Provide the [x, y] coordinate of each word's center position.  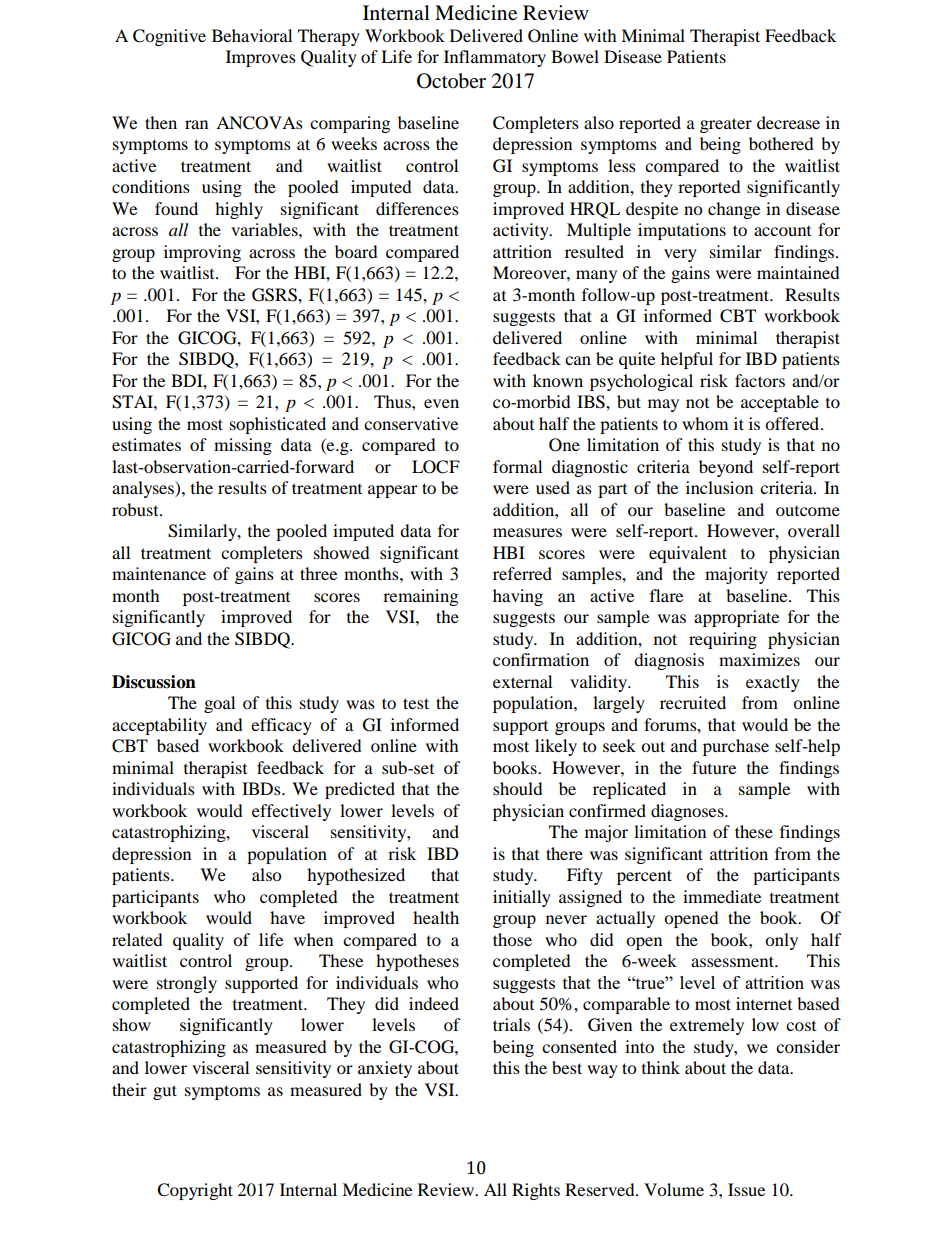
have [287, 917]
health [436, 917]
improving [202, 253]
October [451, 81]
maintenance [159, 573]
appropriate [736, 618]
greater [726, 125]
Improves [261, 58]
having [518, 597]
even [441, 403]
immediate [722, 896]
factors [760, 380]
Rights [536, 1191]
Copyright [195, 1191]
